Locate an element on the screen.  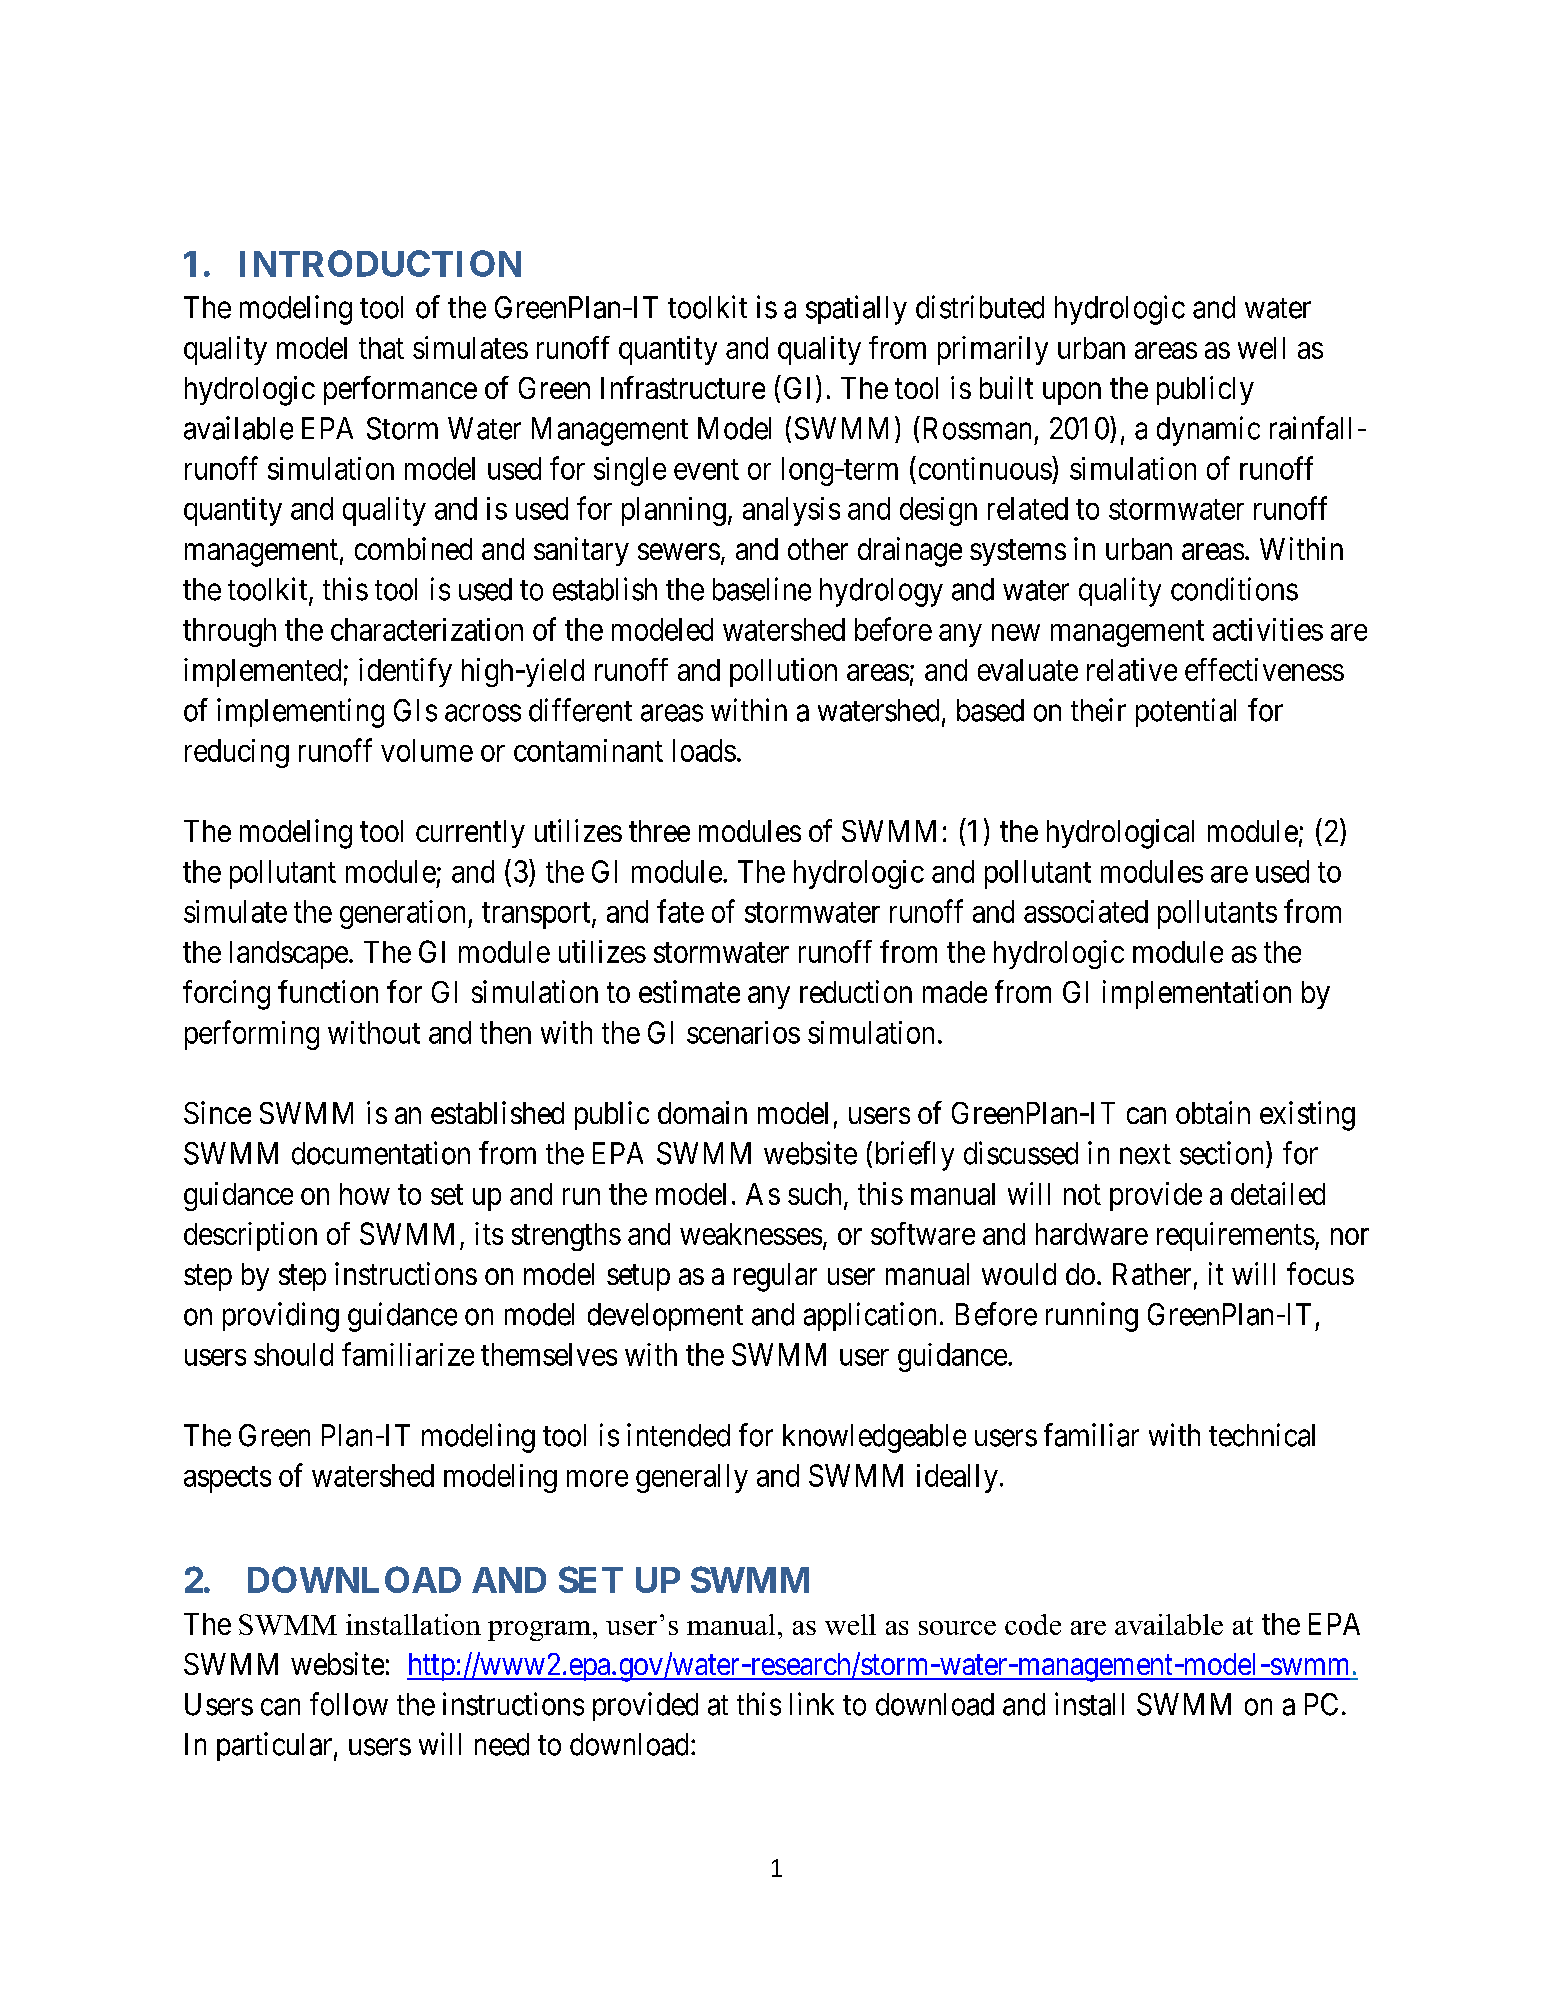
spatially is located at coordinates (856, 310).
